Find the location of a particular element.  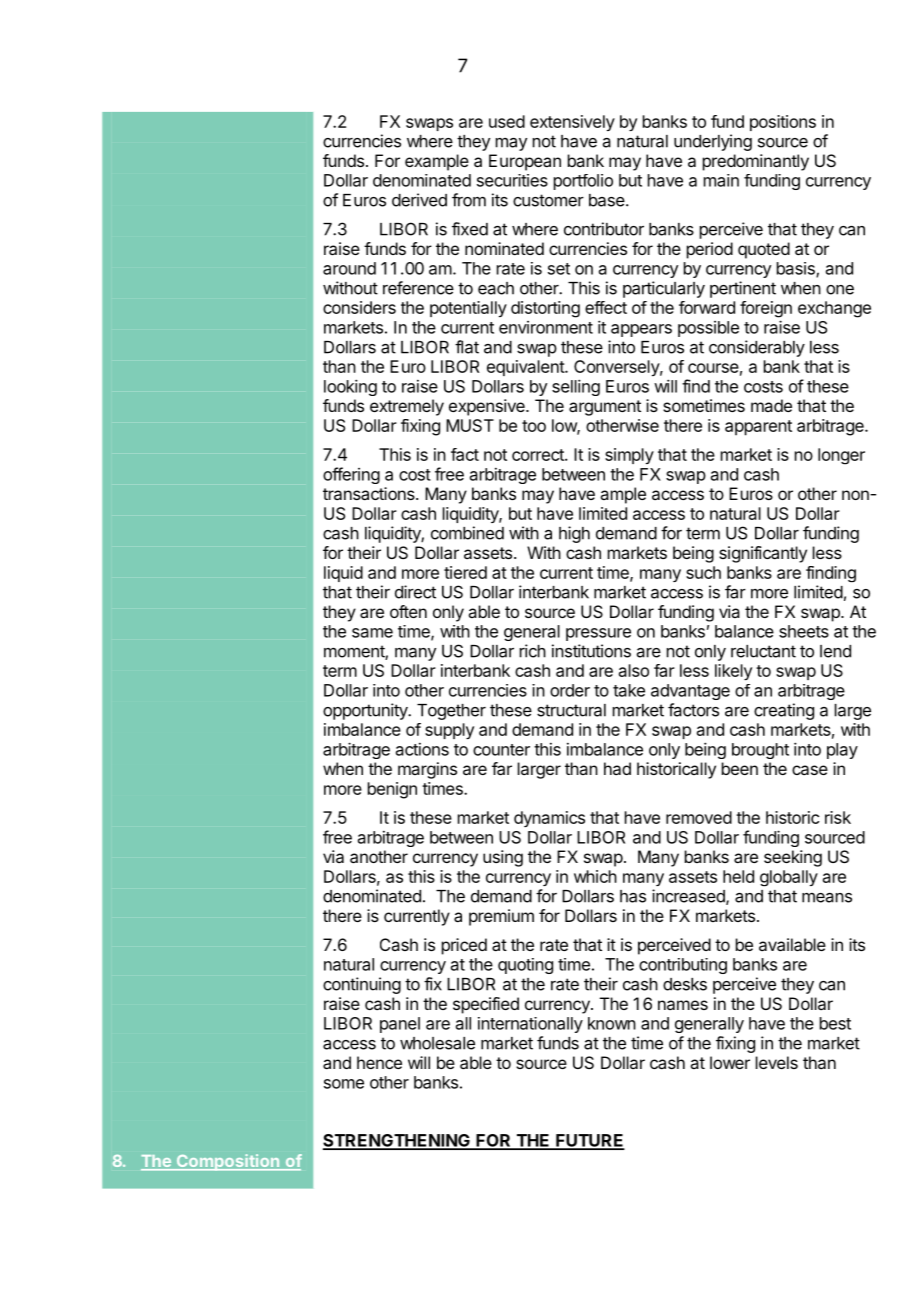

derived is located at coordinates (419, 200).
